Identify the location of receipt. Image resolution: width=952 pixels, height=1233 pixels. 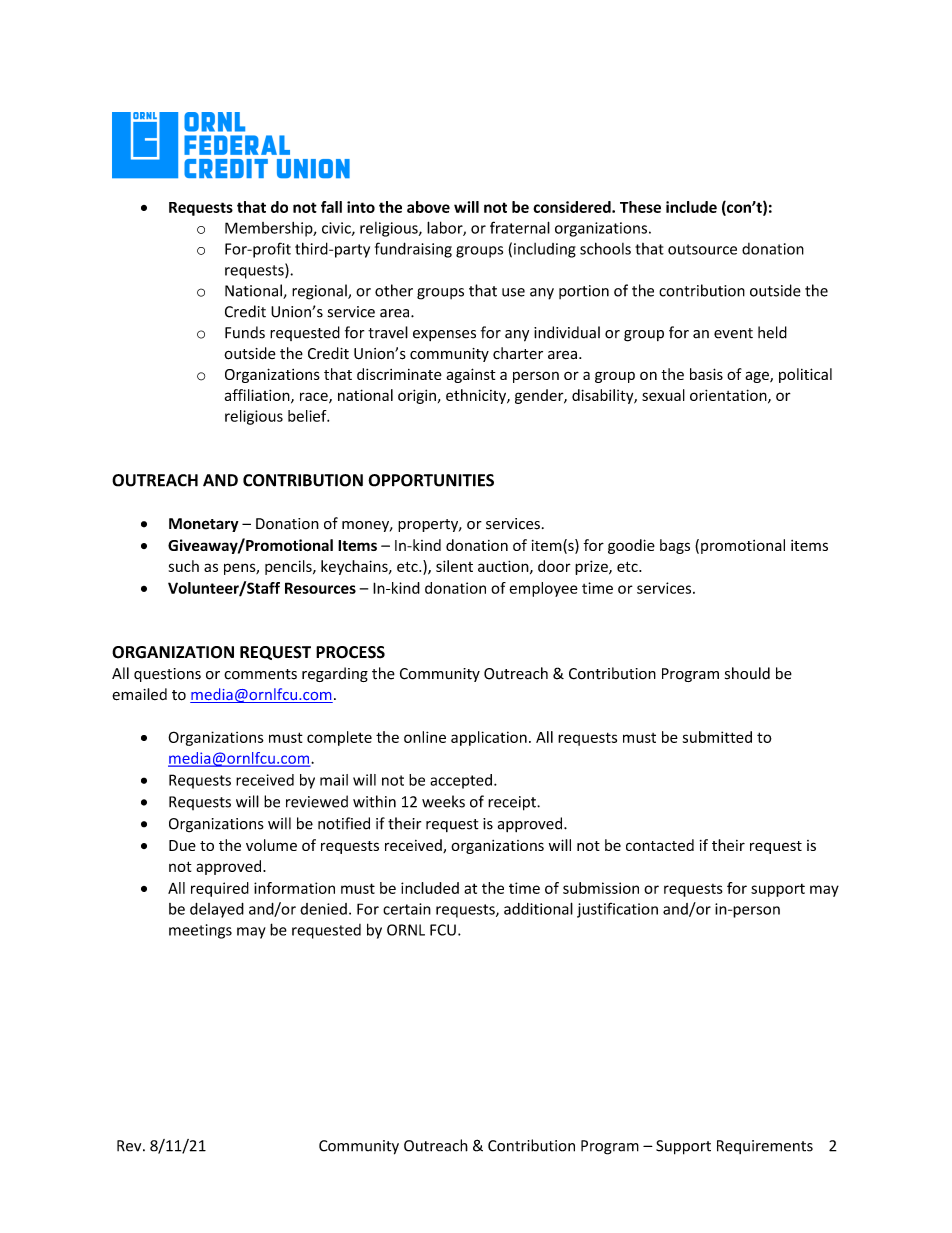
(513, 803).
